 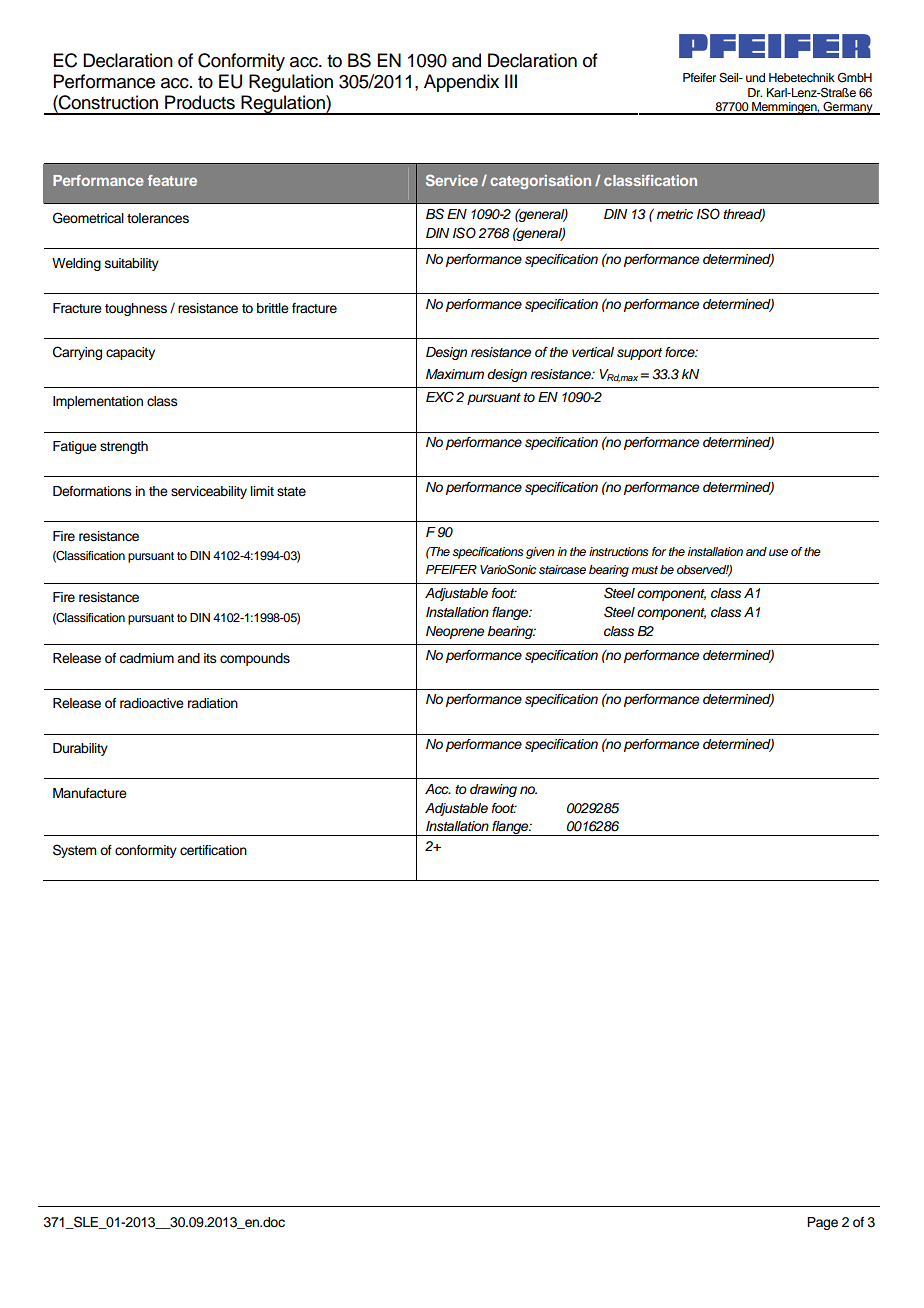 I want to click on toughness, so click(x=136, y=309).
